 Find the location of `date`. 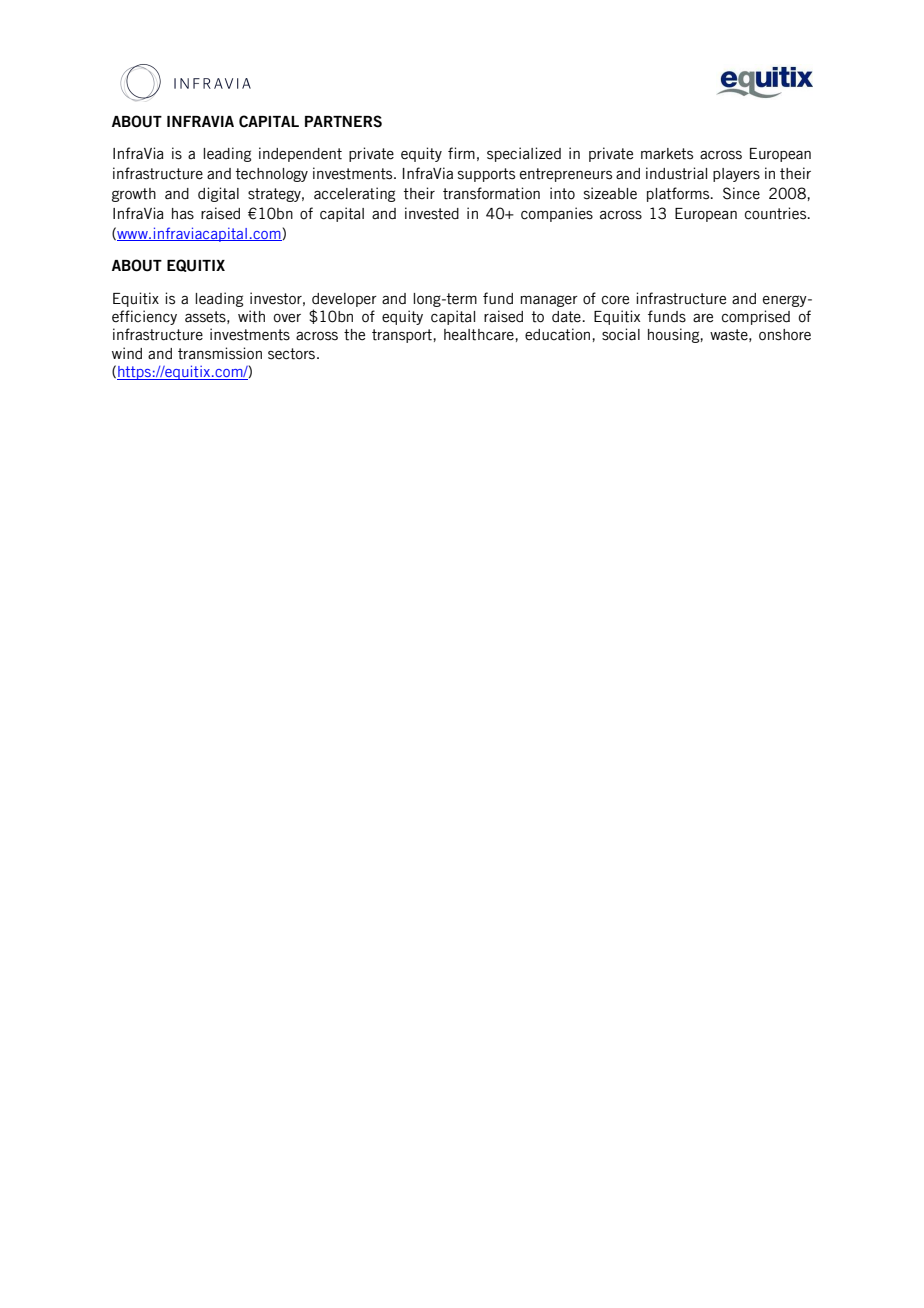

date is located at coordinates (567, 317).
